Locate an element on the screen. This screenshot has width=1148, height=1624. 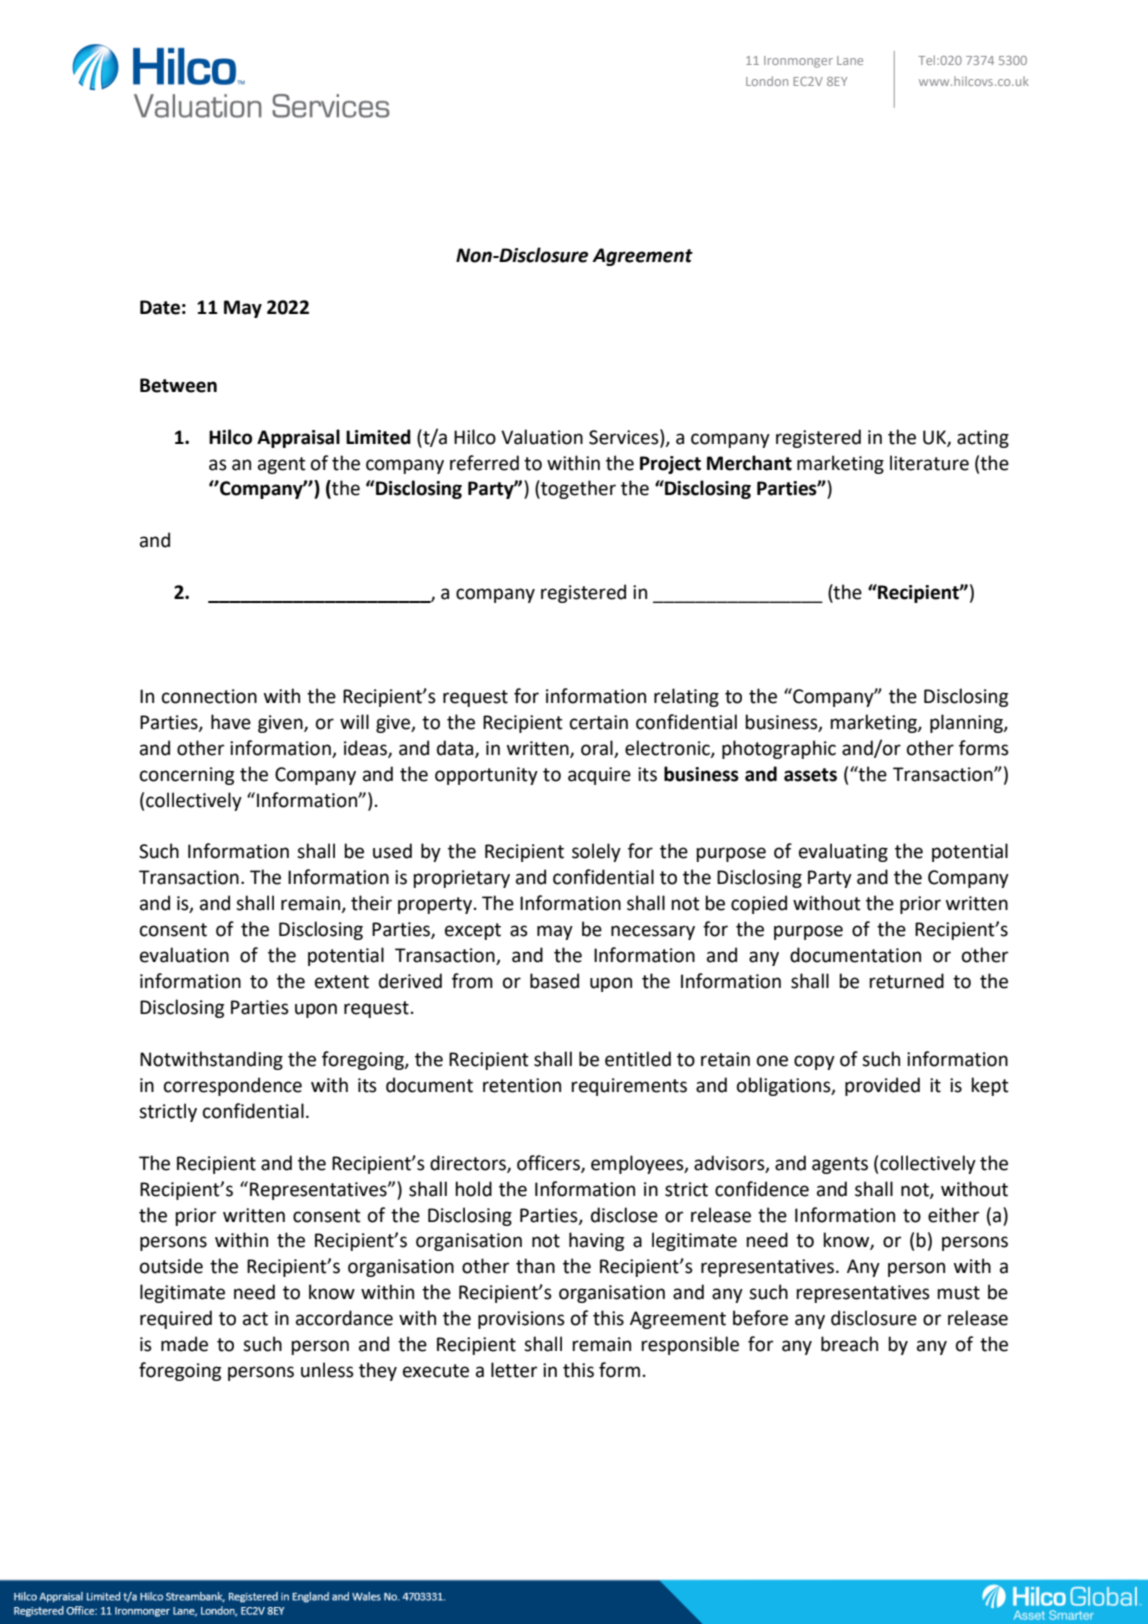
Appraisal is located at coordinates (298, 438).
